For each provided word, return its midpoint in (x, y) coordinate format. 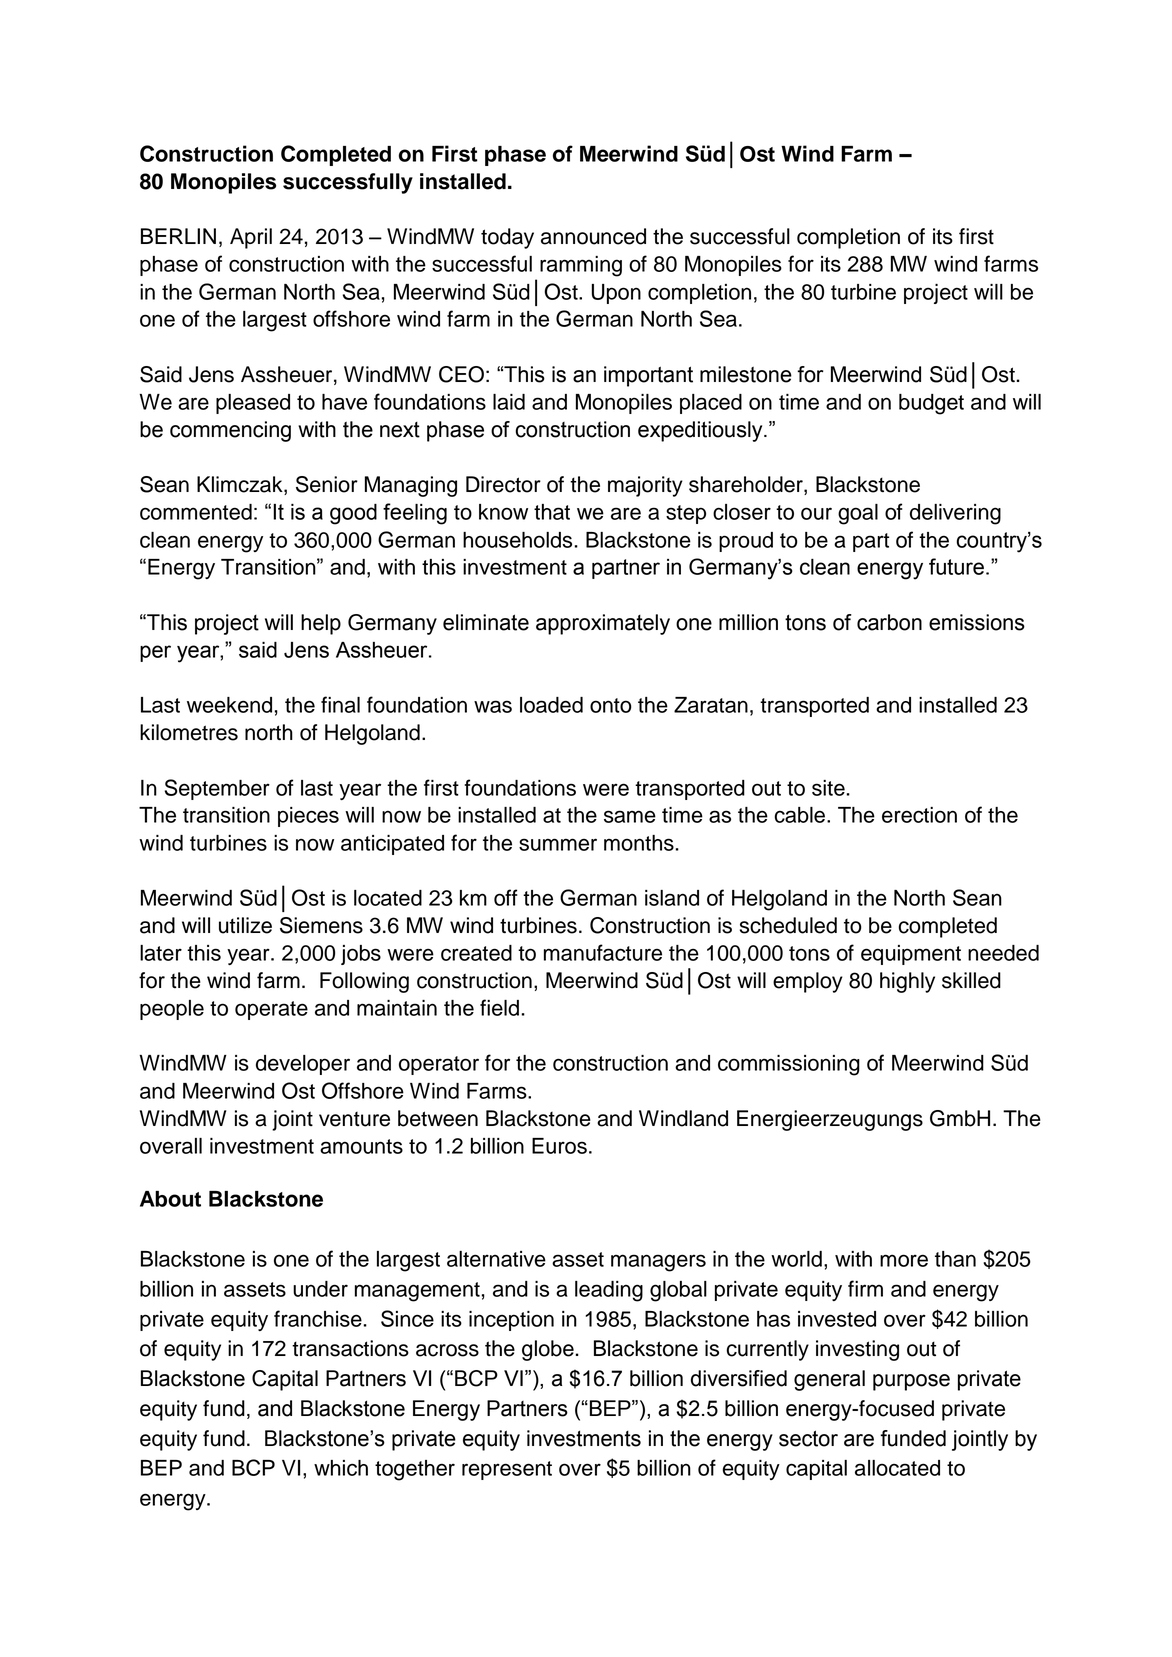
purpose (911, 1382)
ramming (581, 266)
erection (919, 815)
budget (931, 404)
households (519, 540)
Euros (559, 1146)
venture (354, 1119)
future (956, 566)
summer (558, 844)
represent (507, 1470)
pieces (308, 817)
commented (196, 512)
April (251, 238)
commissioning (789, 1065)
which (341, 1468)
